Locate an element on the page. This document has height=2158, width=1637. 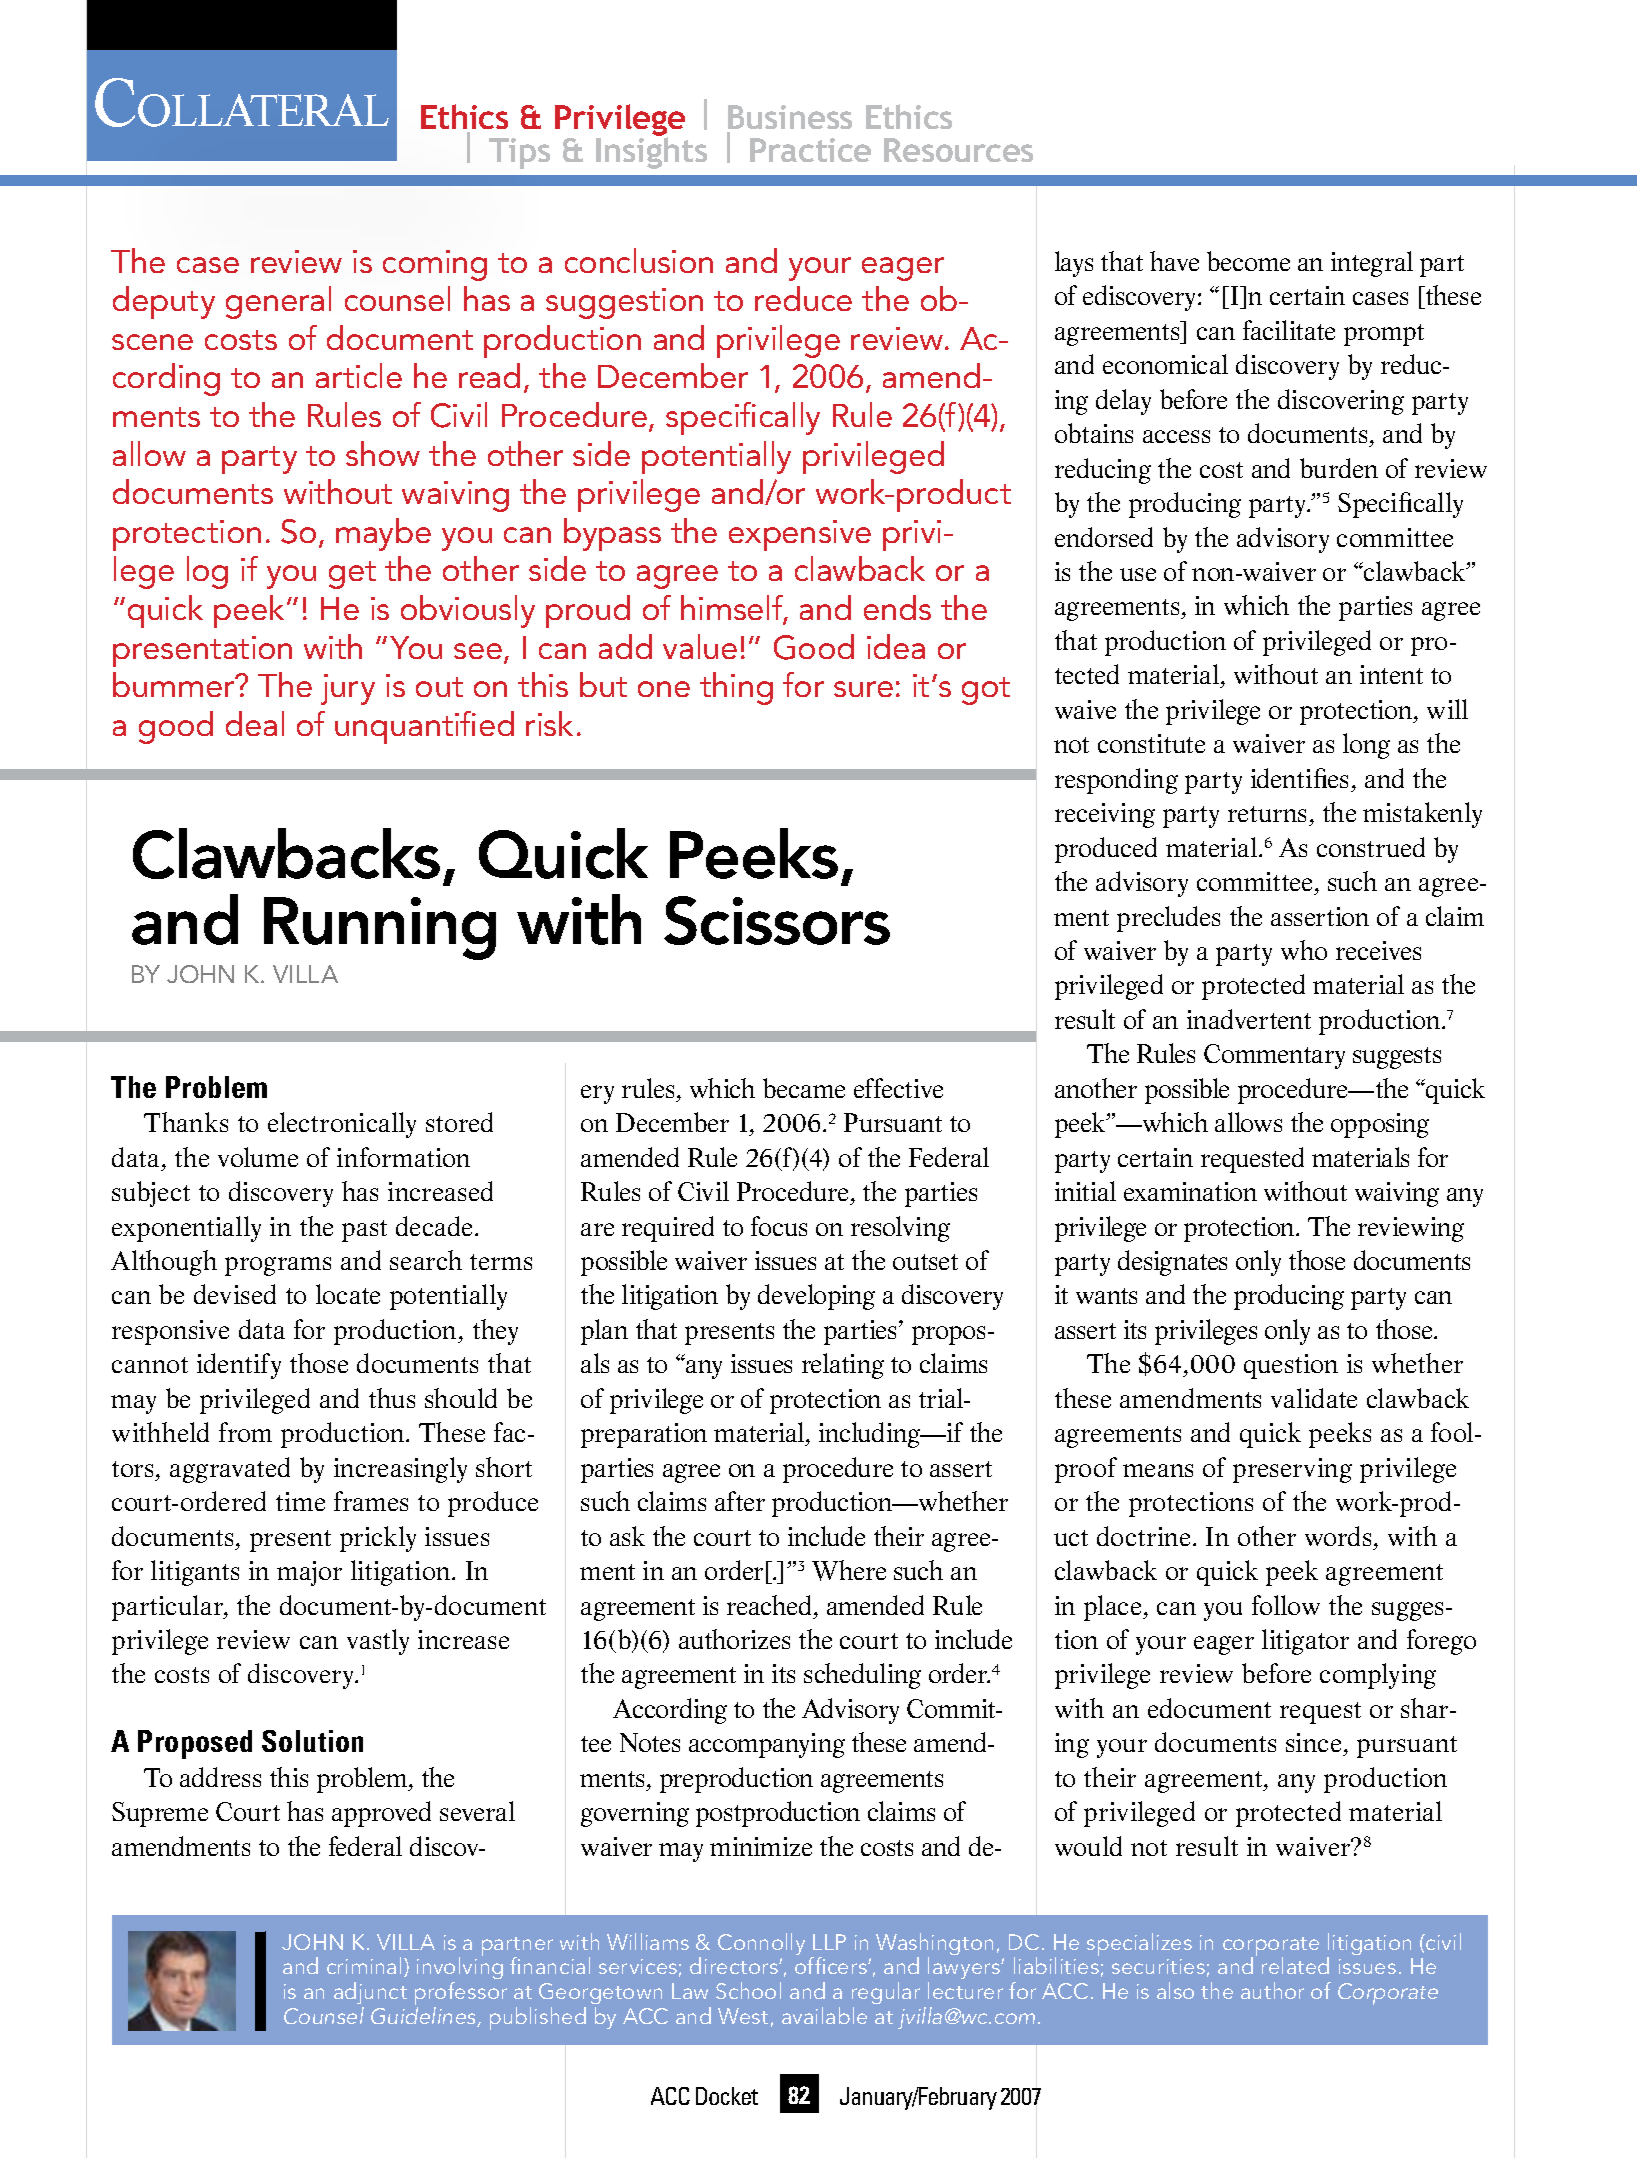
adjunct is located at coordinates (370, 1995).
